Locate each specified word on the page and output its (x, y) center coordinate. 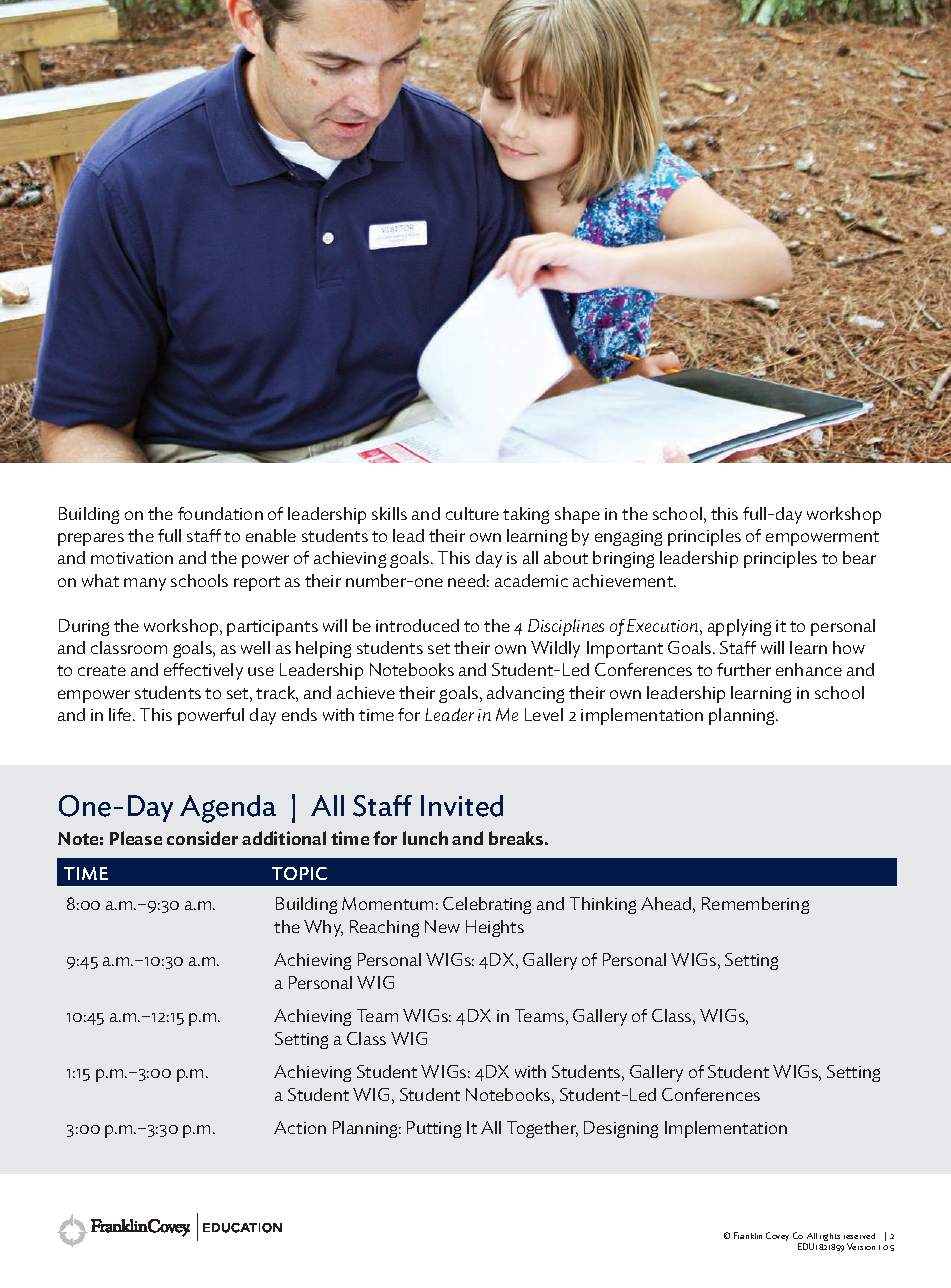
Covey (777, 1236)
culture (472, 513)
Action (300, 1127)
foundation (220, 513)
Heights (495, 928)
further (744, 669)
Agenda (228, 809)
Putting (434, 1129)
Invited (462, 806)
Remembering (755, 905)
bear (859, 557)
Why (323, 928)
